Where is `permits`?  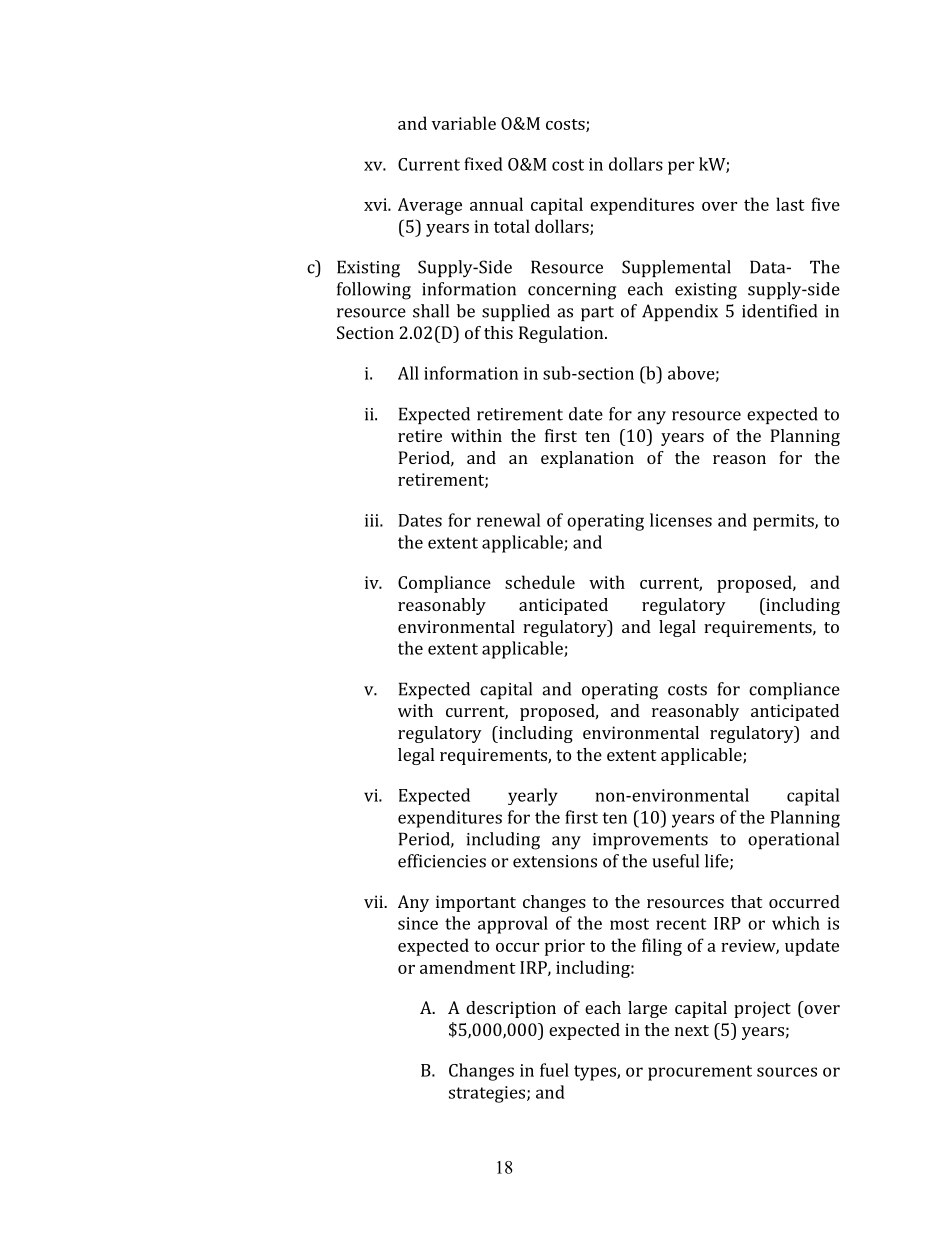 permits is located at coordinates (784, 522).
